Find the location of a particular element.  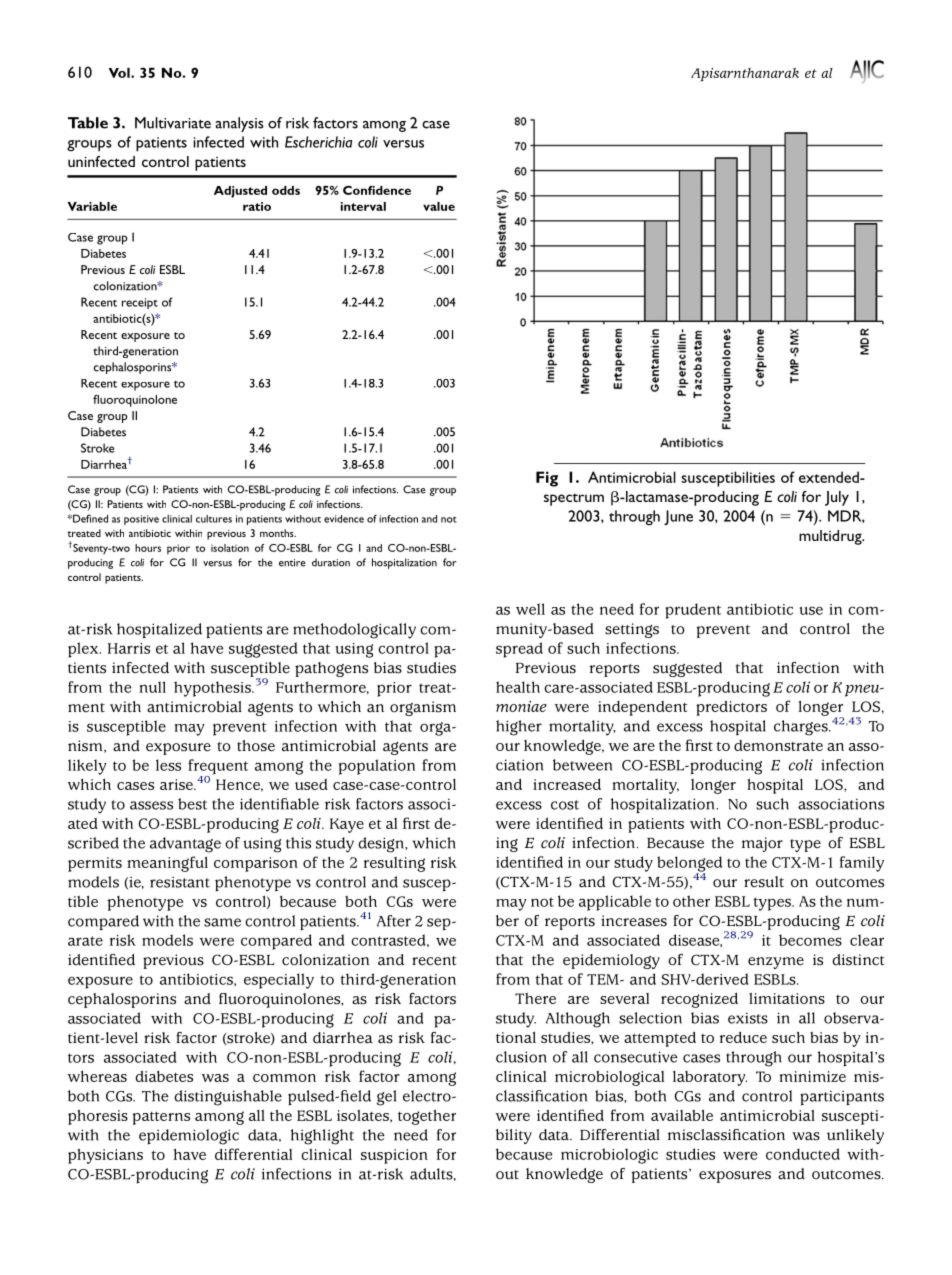

value is located at coordinates (439, 206).
